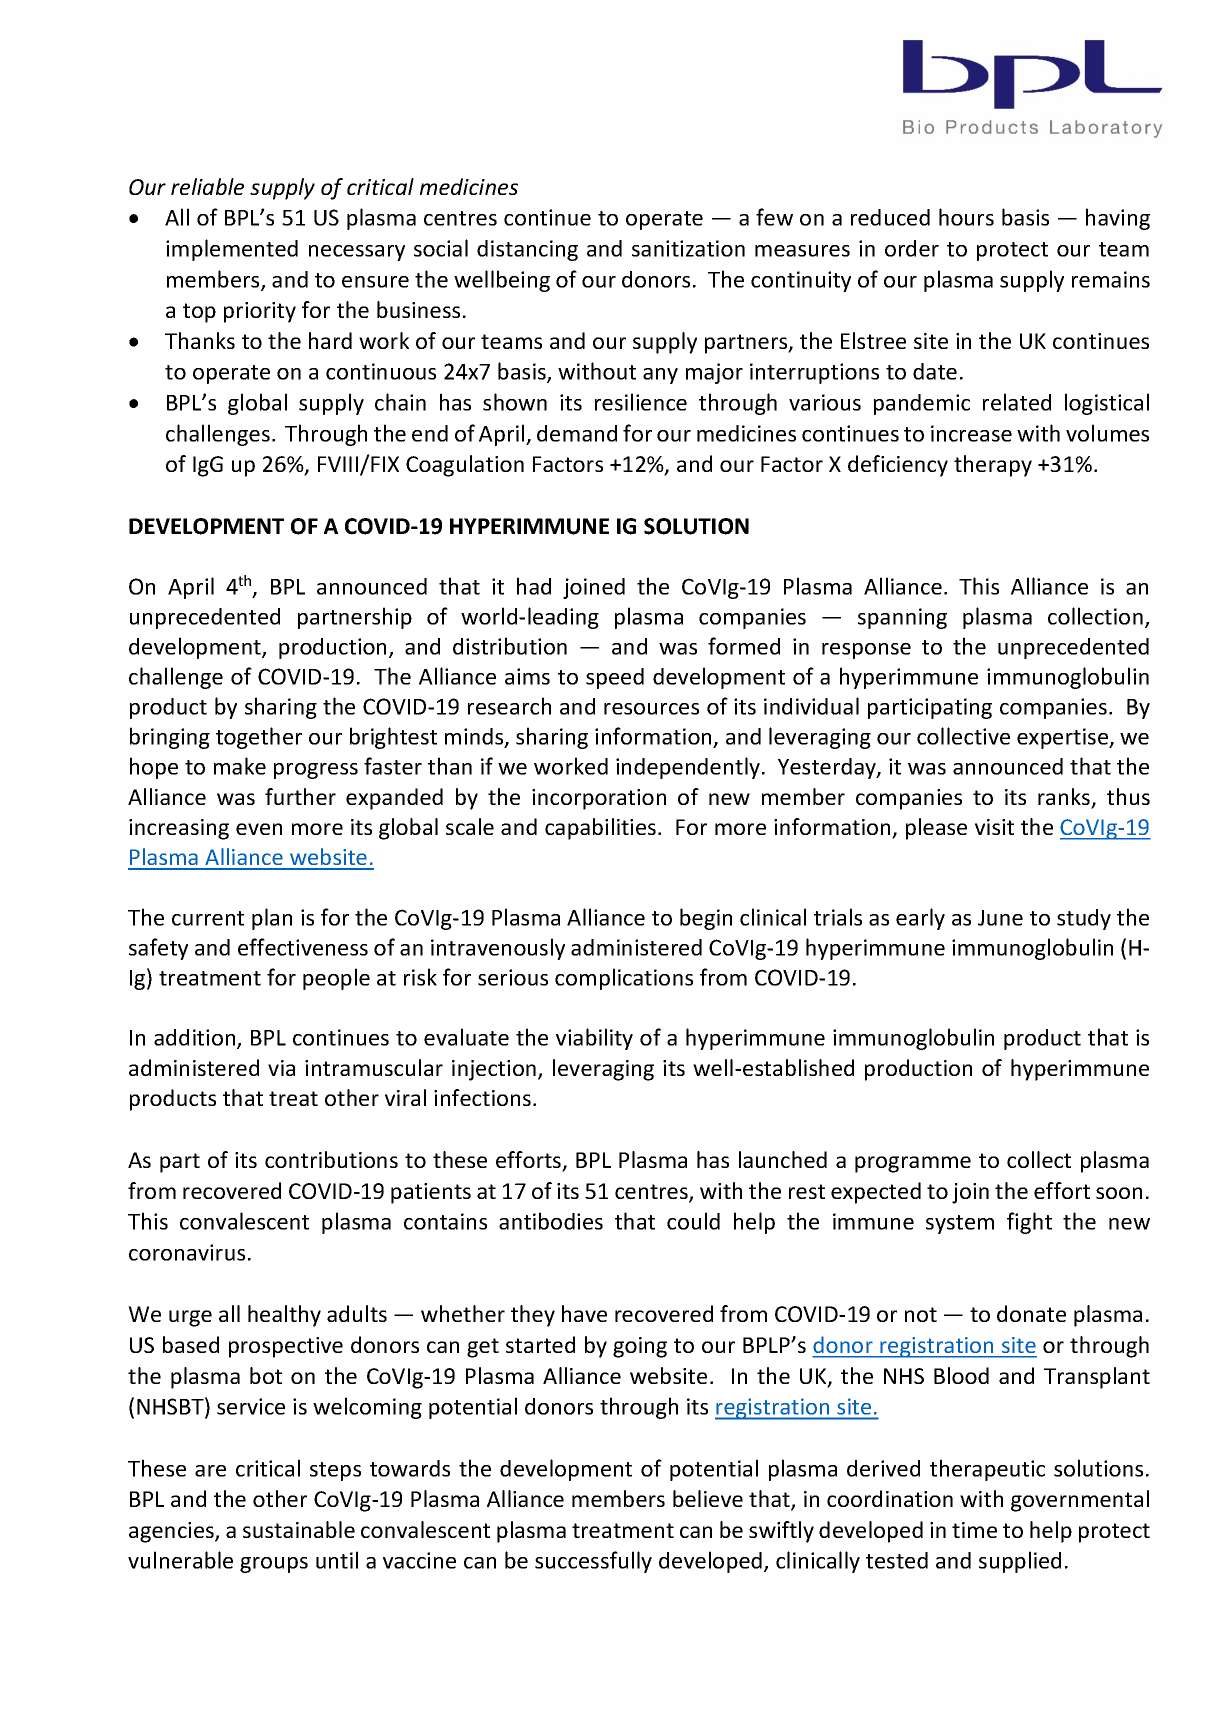 The height and width of the page is (1730, 1223). What do you see at coordinates (651, 709) in the page?
I see `resources` at bounding box center [651, 709].
